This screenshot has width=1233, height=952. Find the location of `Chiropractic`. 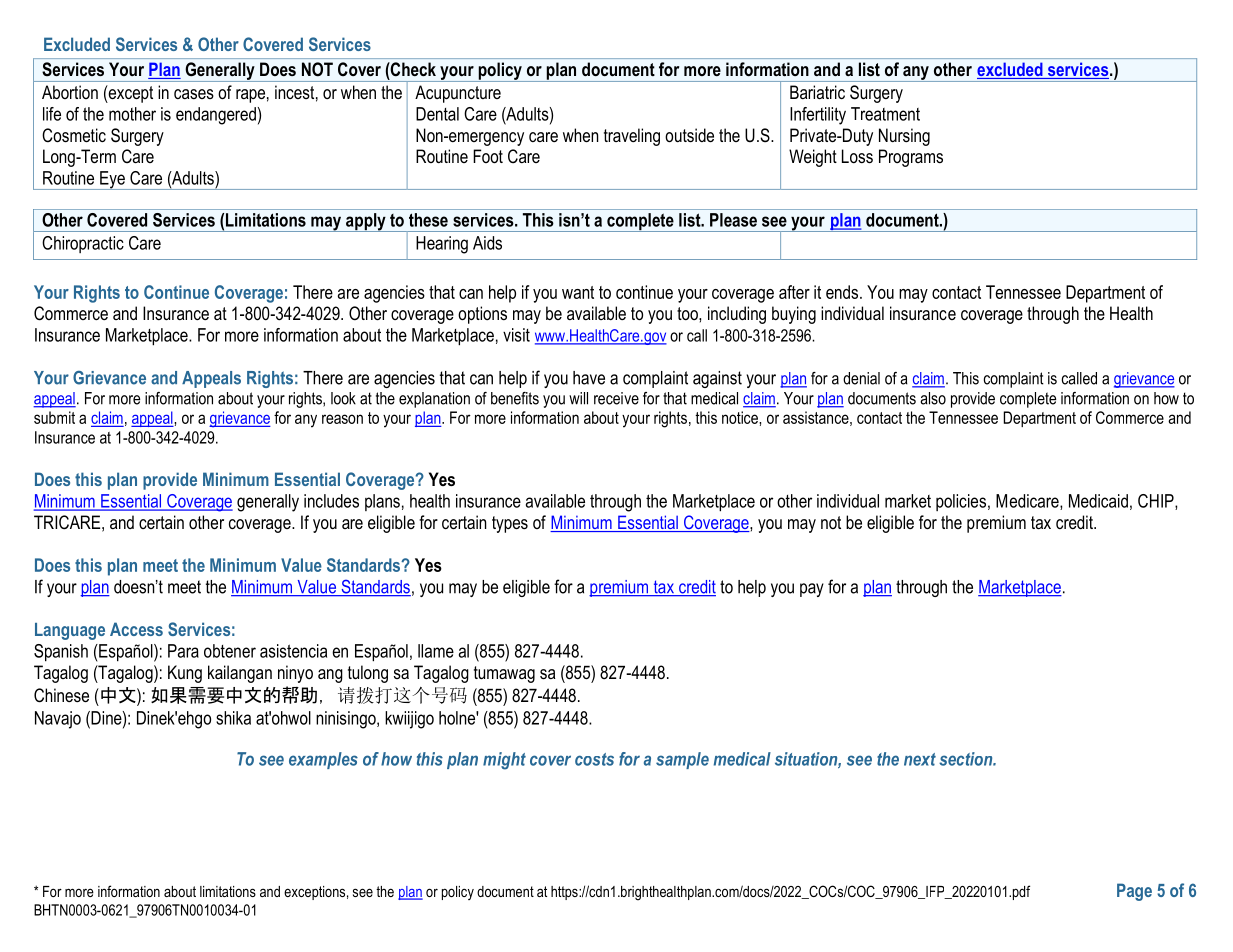

Chiropractic is located at coordinates (83, 244).
